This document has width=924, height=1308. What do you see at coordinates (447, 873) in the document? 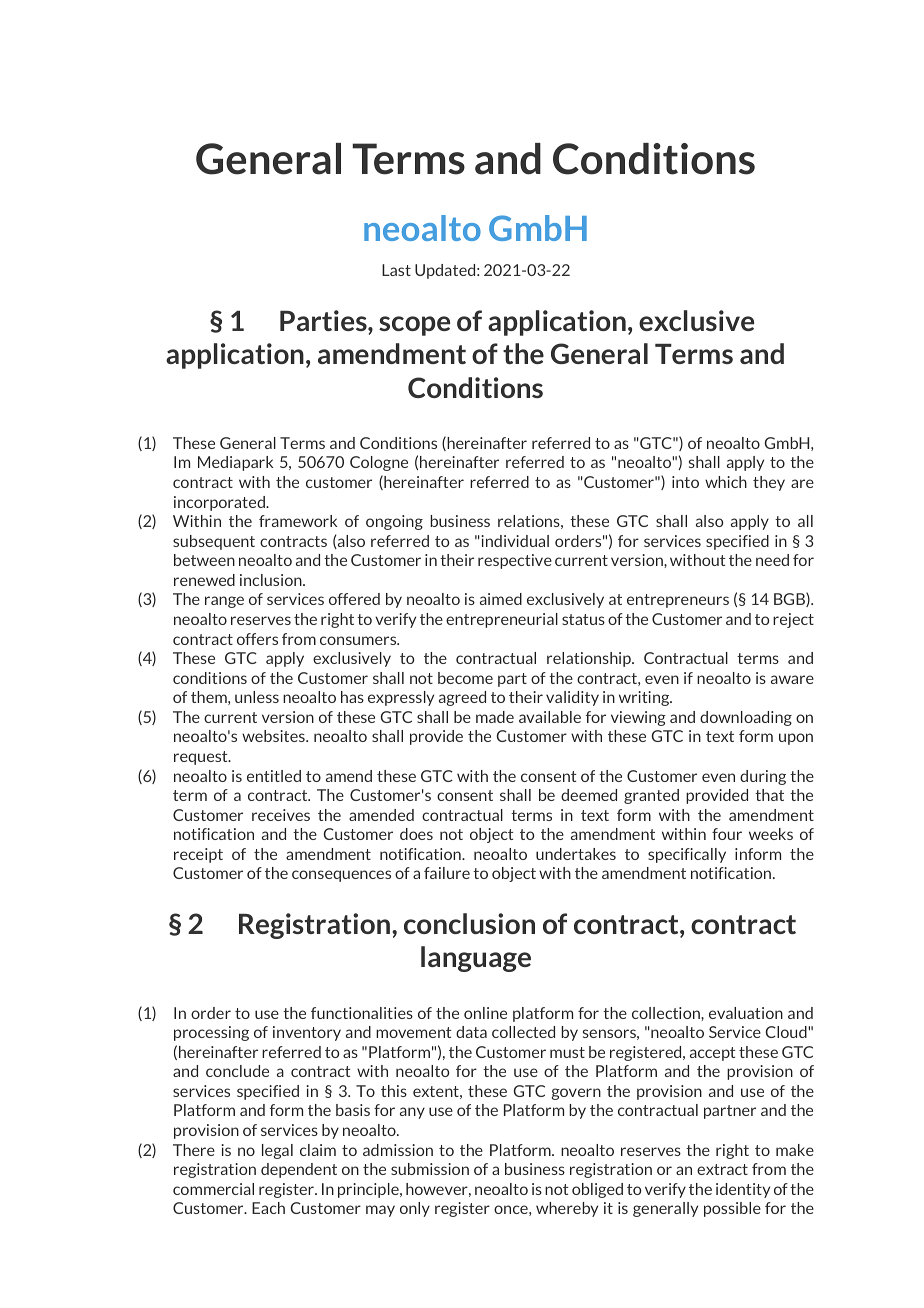
I see `failure` at bounding box center [447, 873].
